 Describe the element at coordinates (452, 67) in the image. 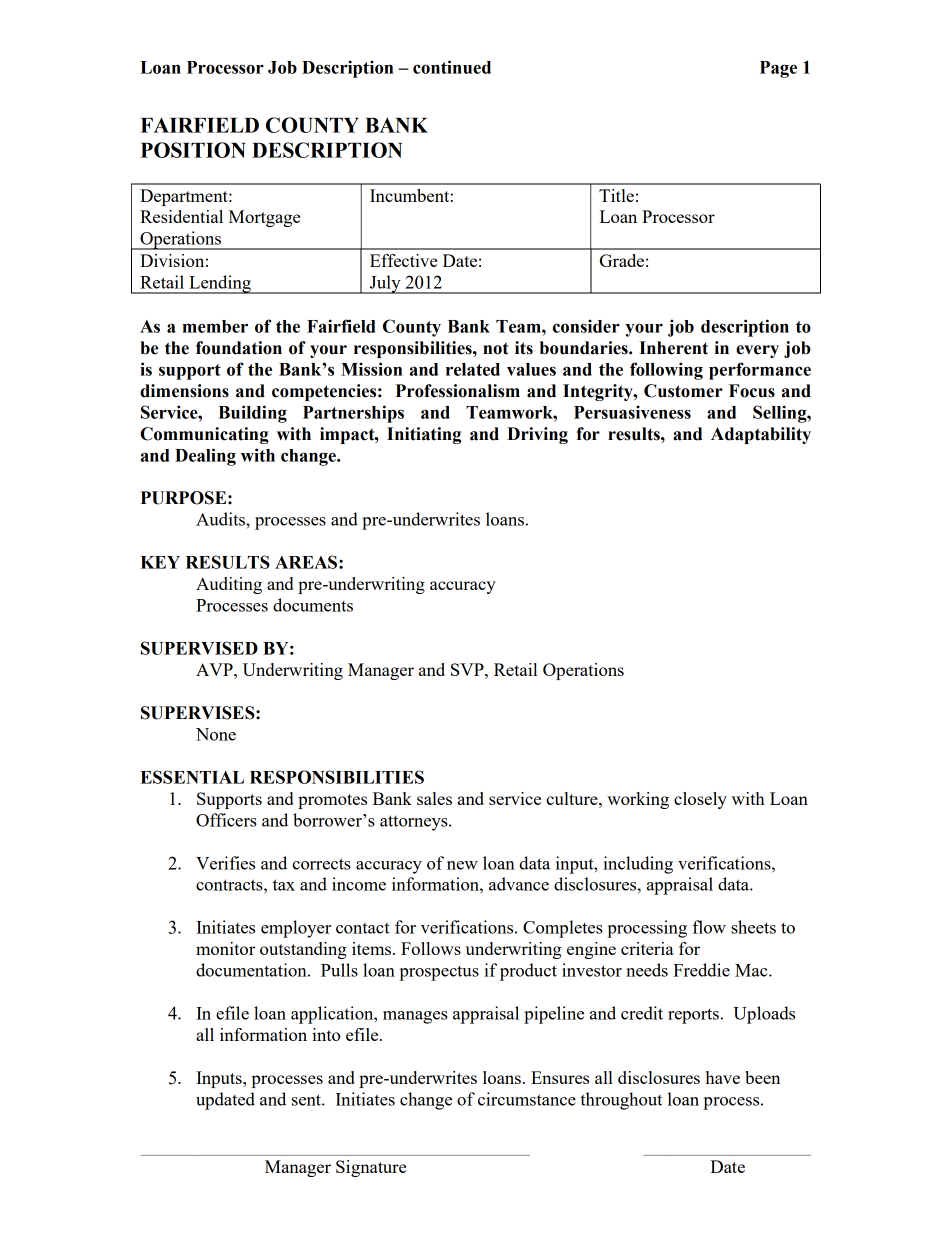

I see `continued` at that location.
